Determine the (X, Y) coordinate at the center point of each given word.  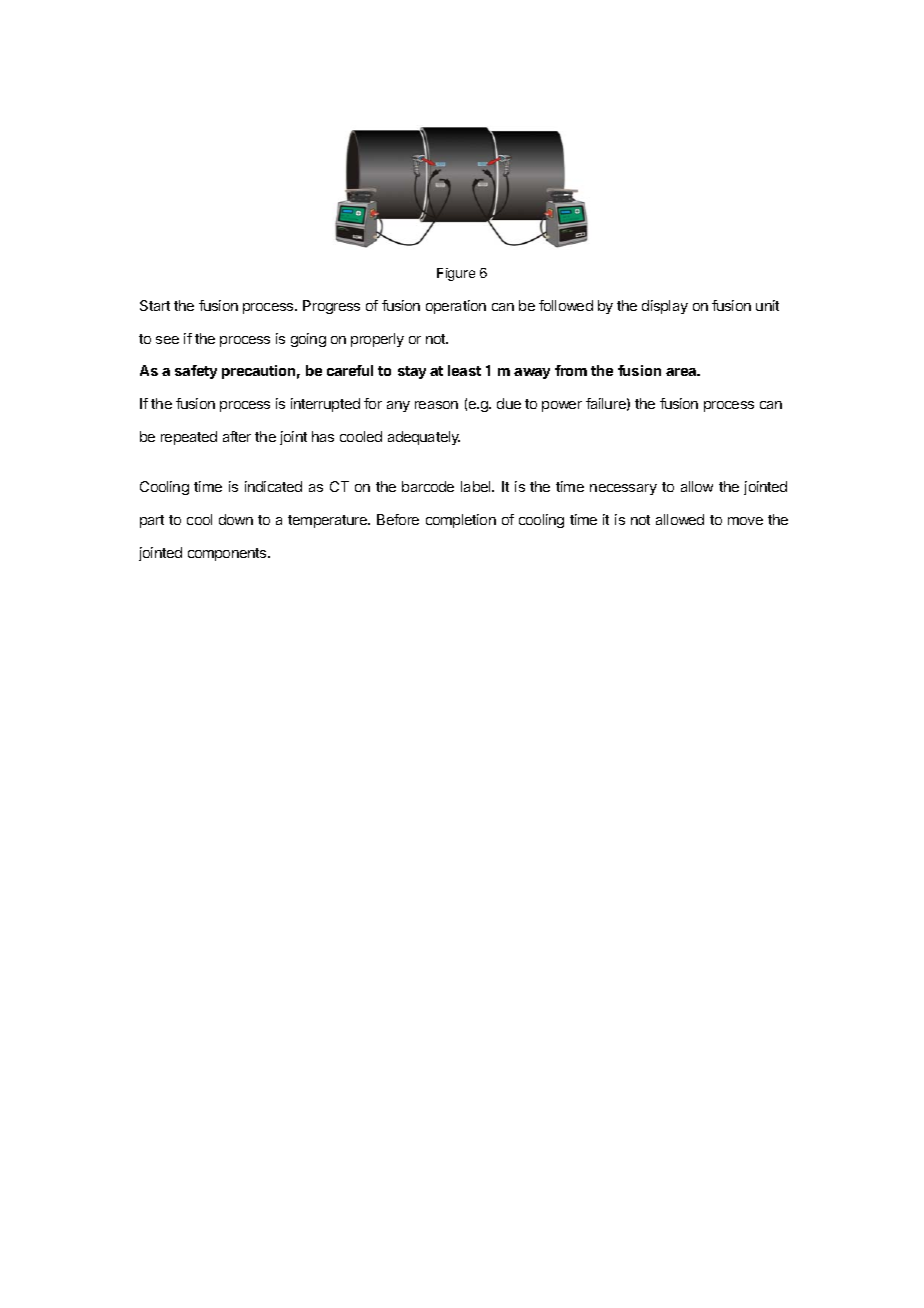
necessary (623, 489)
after (237, 436)
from (571, 370)
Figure (456, 274)
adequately (424, 438)
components (228, 554)
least (464, 370)
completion (461, 521)
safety (196, 372)
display (665, 307)
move (745, 521)
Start (155, 305)
